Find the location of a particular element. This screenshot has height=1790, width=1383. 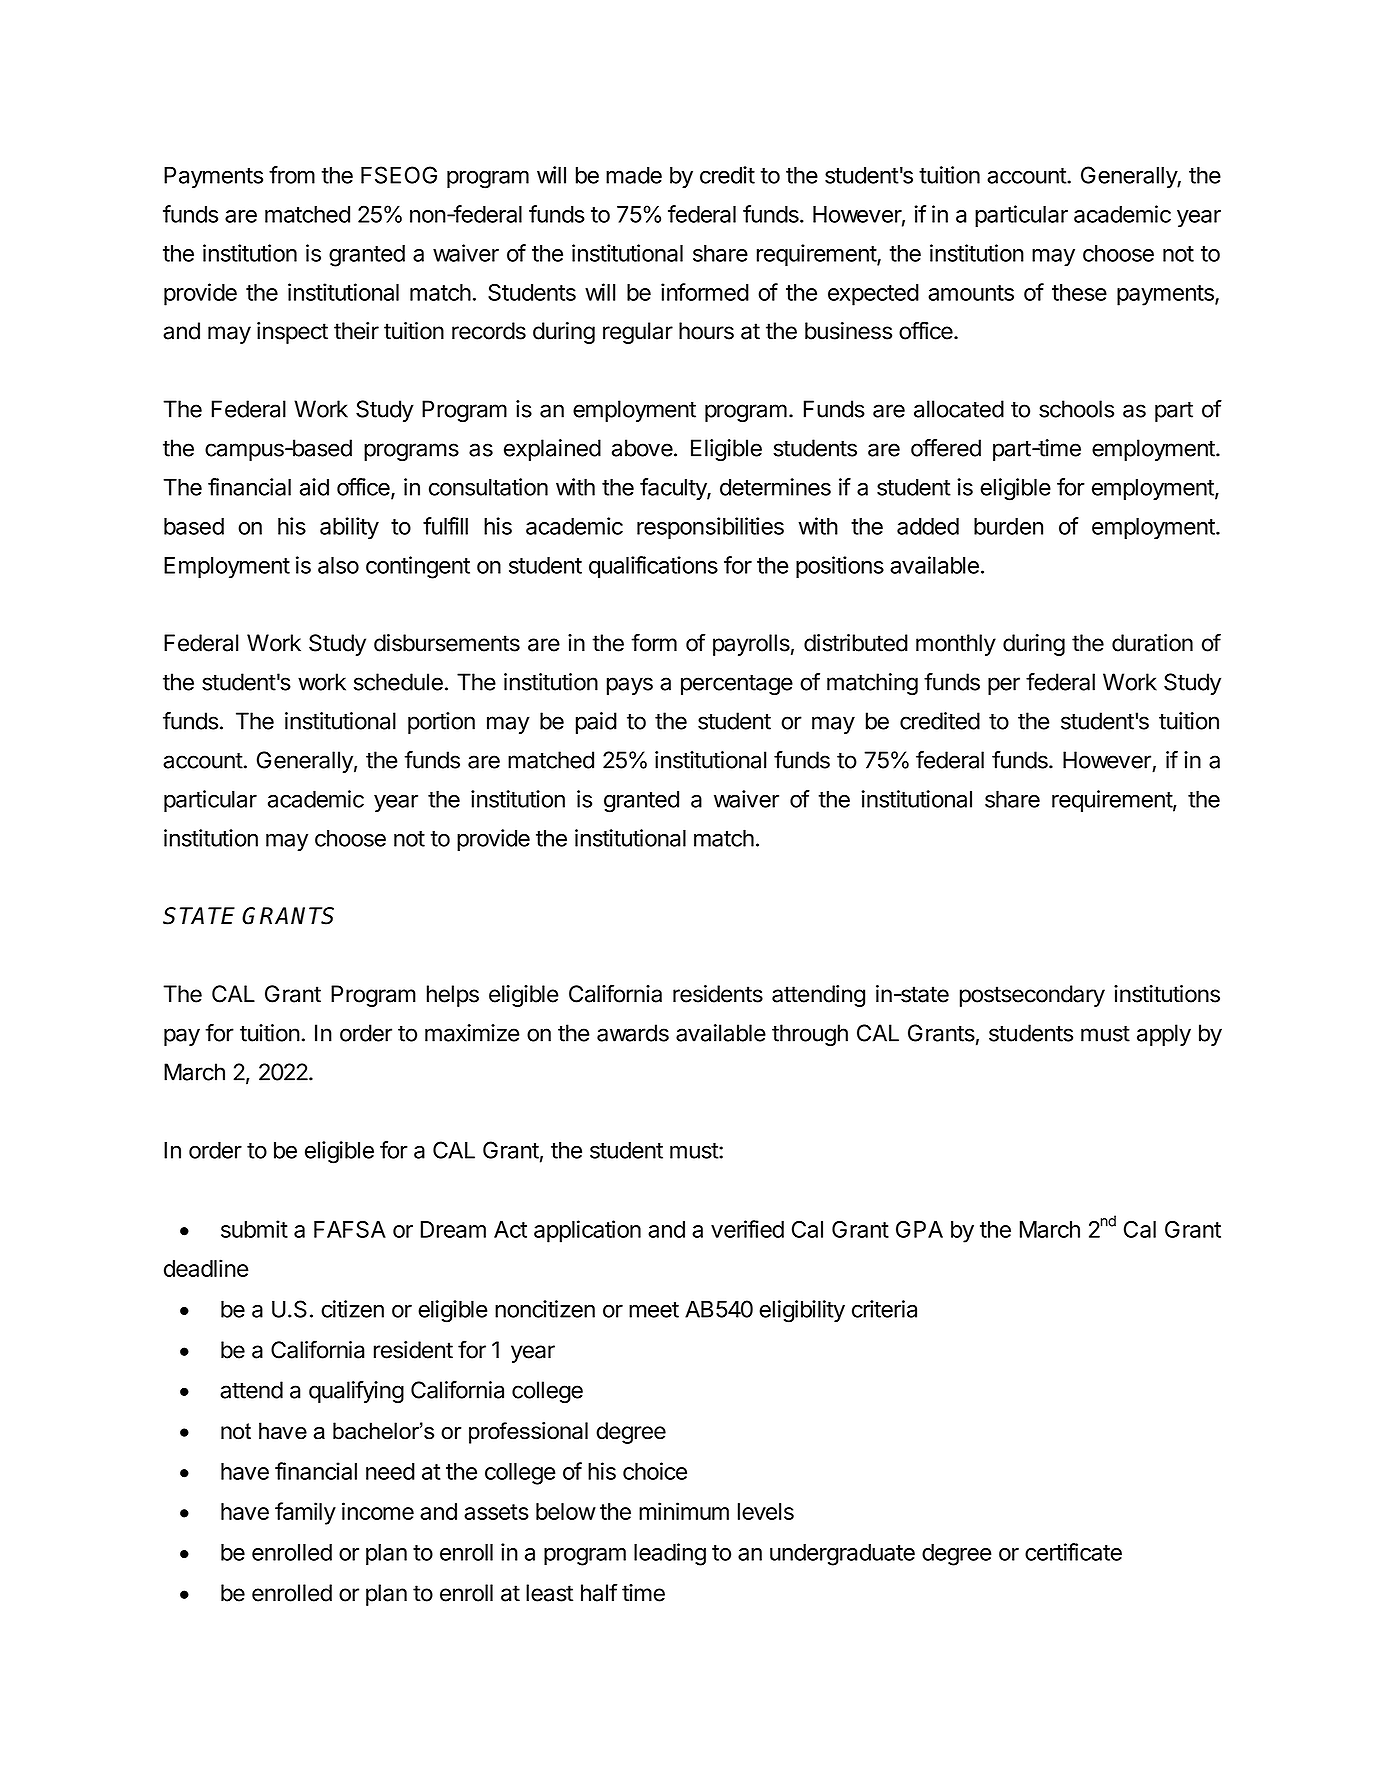

qualifications is located at coordinates (653, 567).
